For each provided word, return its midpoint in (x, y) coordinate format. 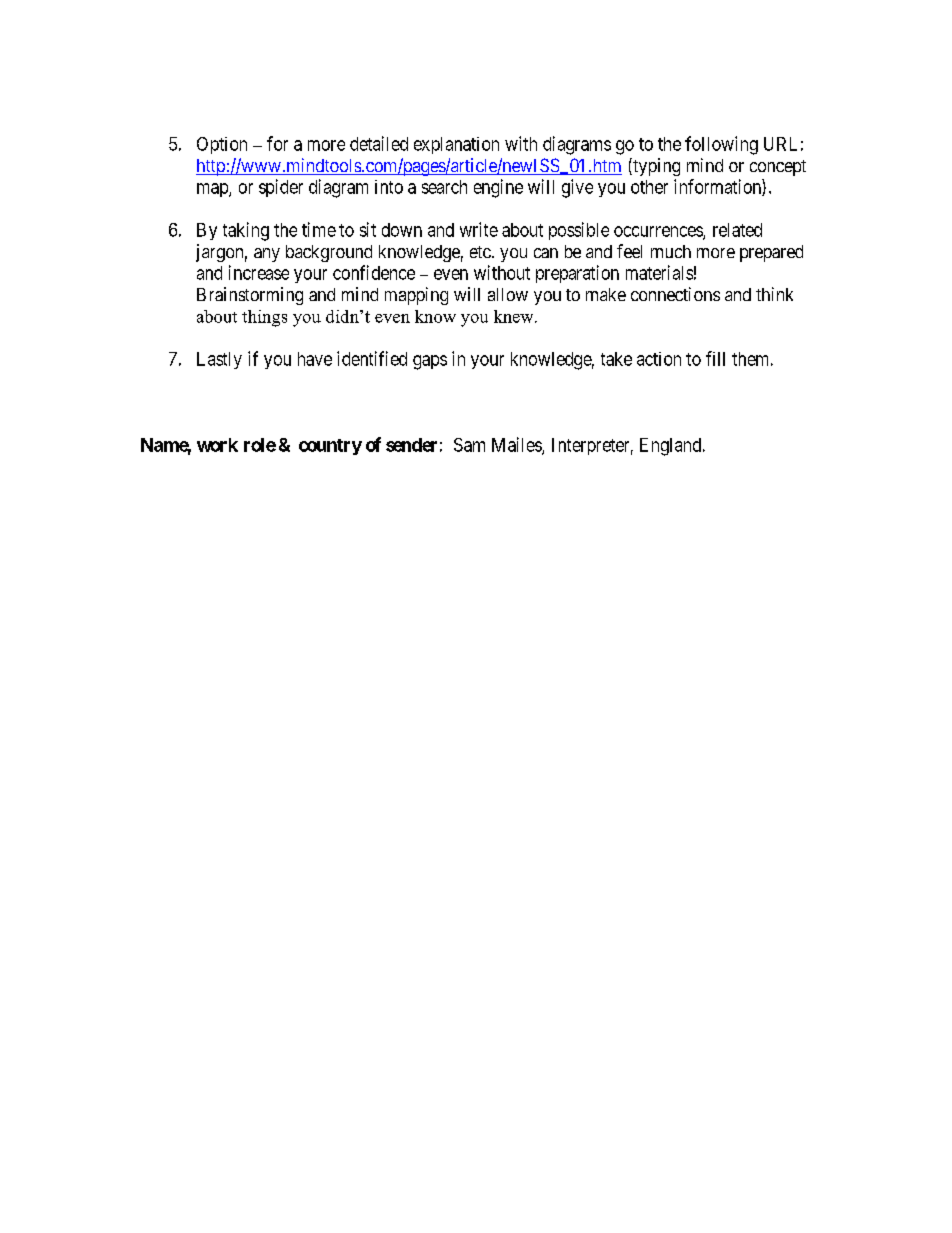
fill (715, 358)
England (672, 447)
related (737, 230)
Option (222, 145)
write (479, 229)
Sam (469, 445)
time (319, 229)
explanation (456, 145)
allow (508, 294)
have (315, 359)
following (721, 145)
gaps (430, 362)
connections (675, 294)
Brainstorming (250, 296)
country (330, 447)
